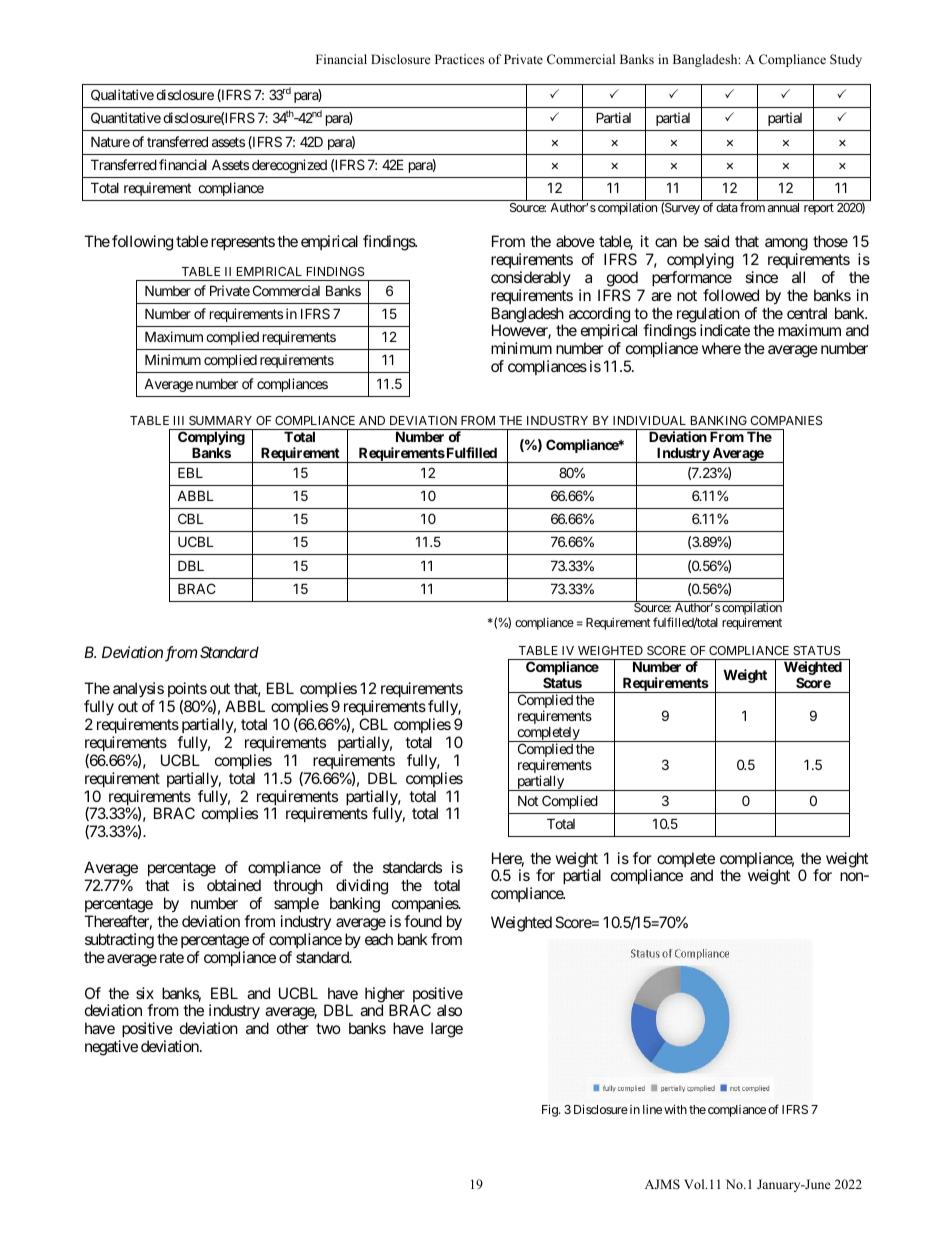  I want to click on INDIVIDUAL, so click(649, 420).
